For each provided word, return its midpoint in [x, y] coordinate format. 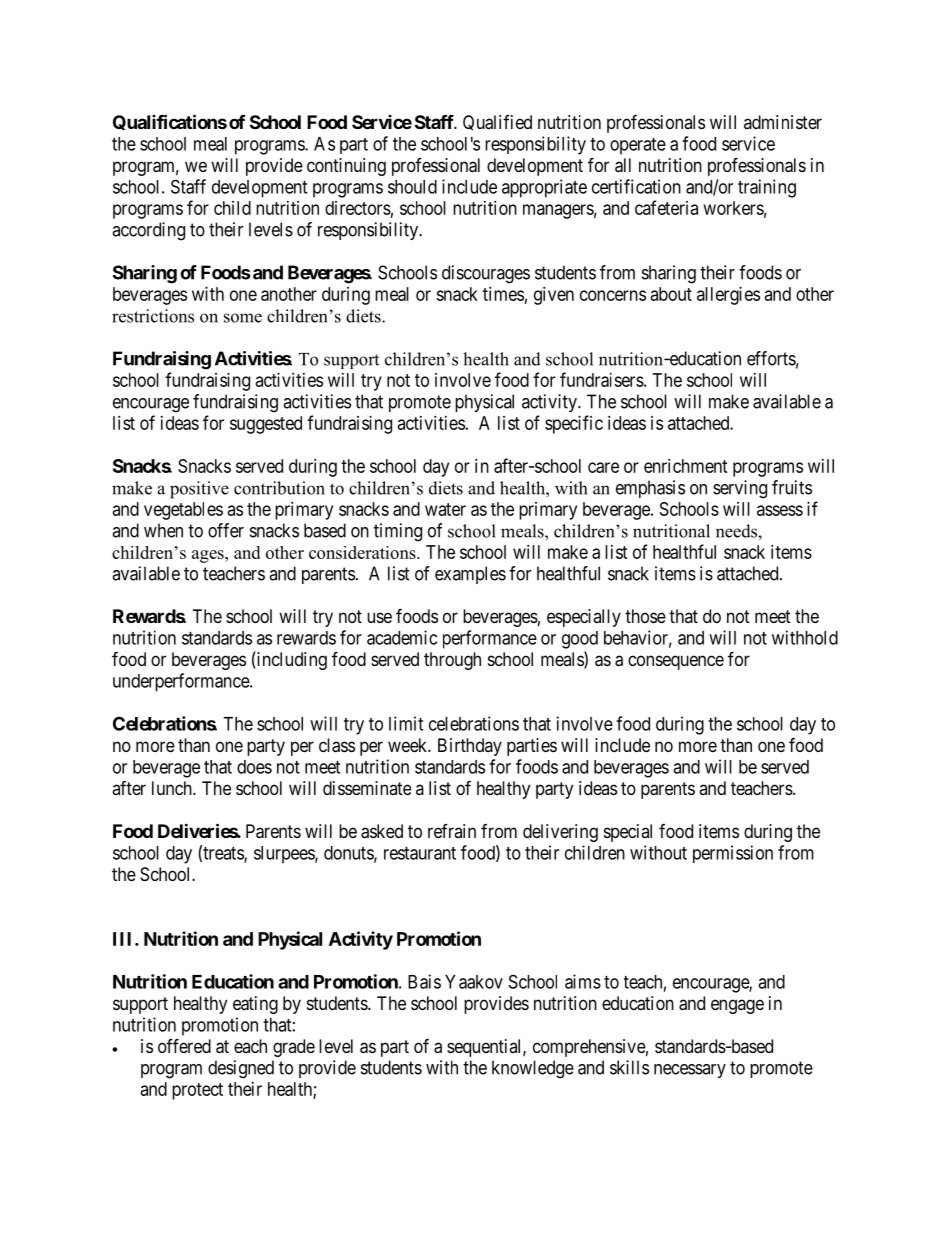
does [254, 767]
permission [733, 854]
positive [199, 490]
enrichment [686, 466]
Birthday [470, 747]
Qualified [497, 123]
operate [638, 146]
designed [241, 1069]
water [445, 509]
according [148, 231]
